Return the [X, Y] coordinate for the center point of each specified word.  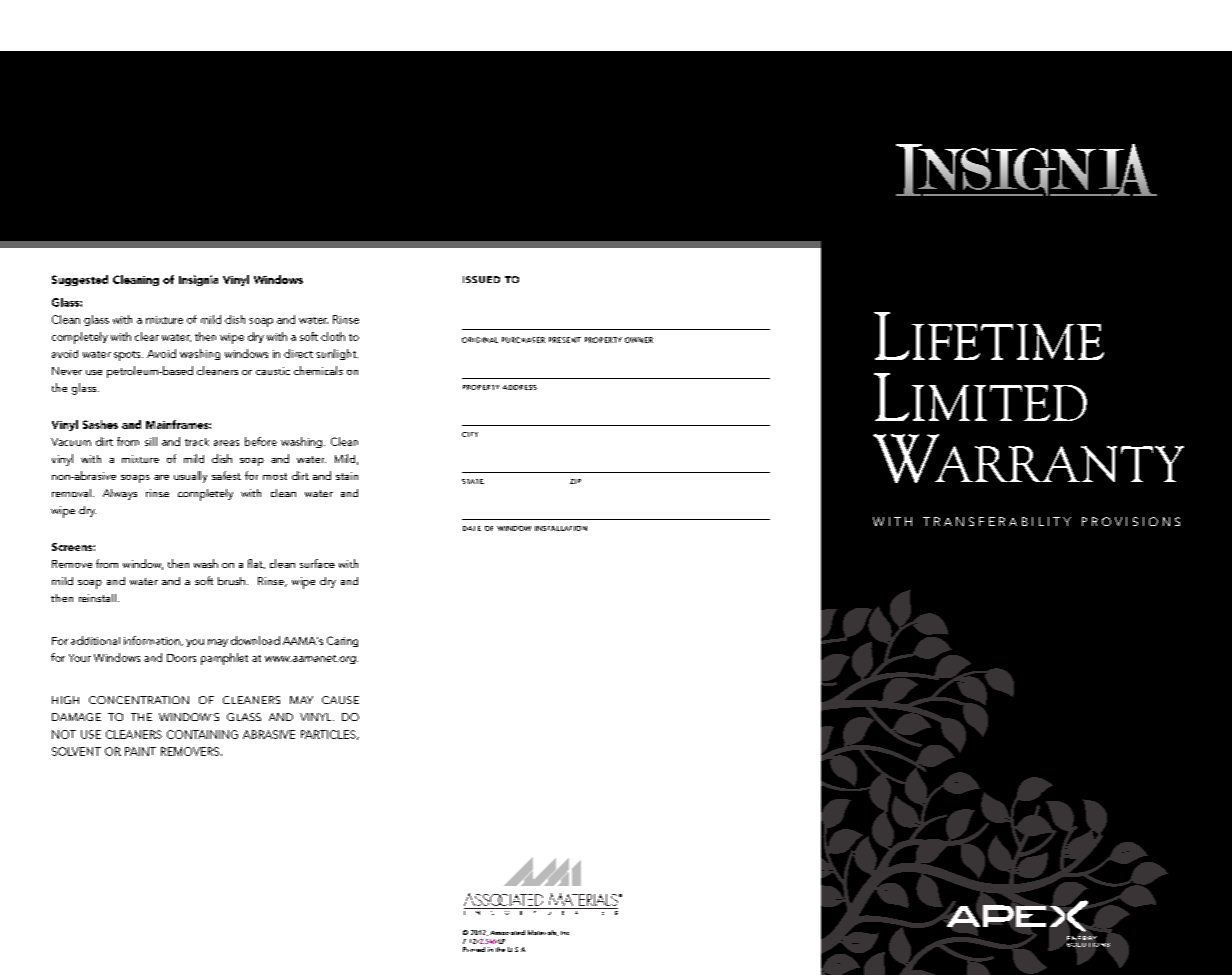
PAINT [140, 751]
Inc [565, 933]
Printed [474, 949]
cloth [333, 336]
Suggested [80, 280]
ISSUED [481, 279]
